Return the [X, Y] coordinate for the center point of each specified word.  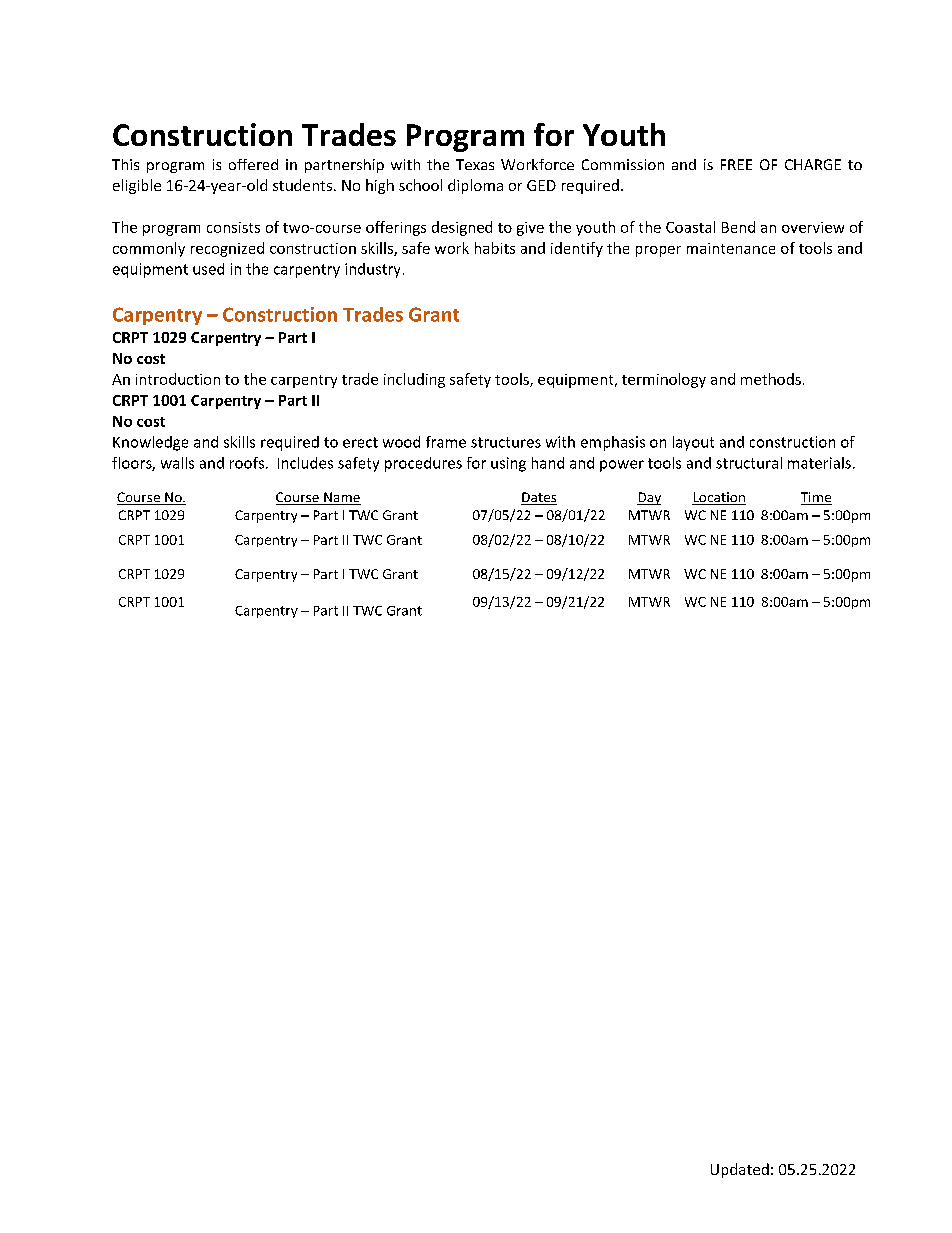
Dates [539, 498]
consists [233, 227]
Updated [740, 1170]
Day [649, 498]
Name [341, 498]
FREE [736, 164]
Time [816, 498]
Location [719, 498]
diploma [475, 186]
